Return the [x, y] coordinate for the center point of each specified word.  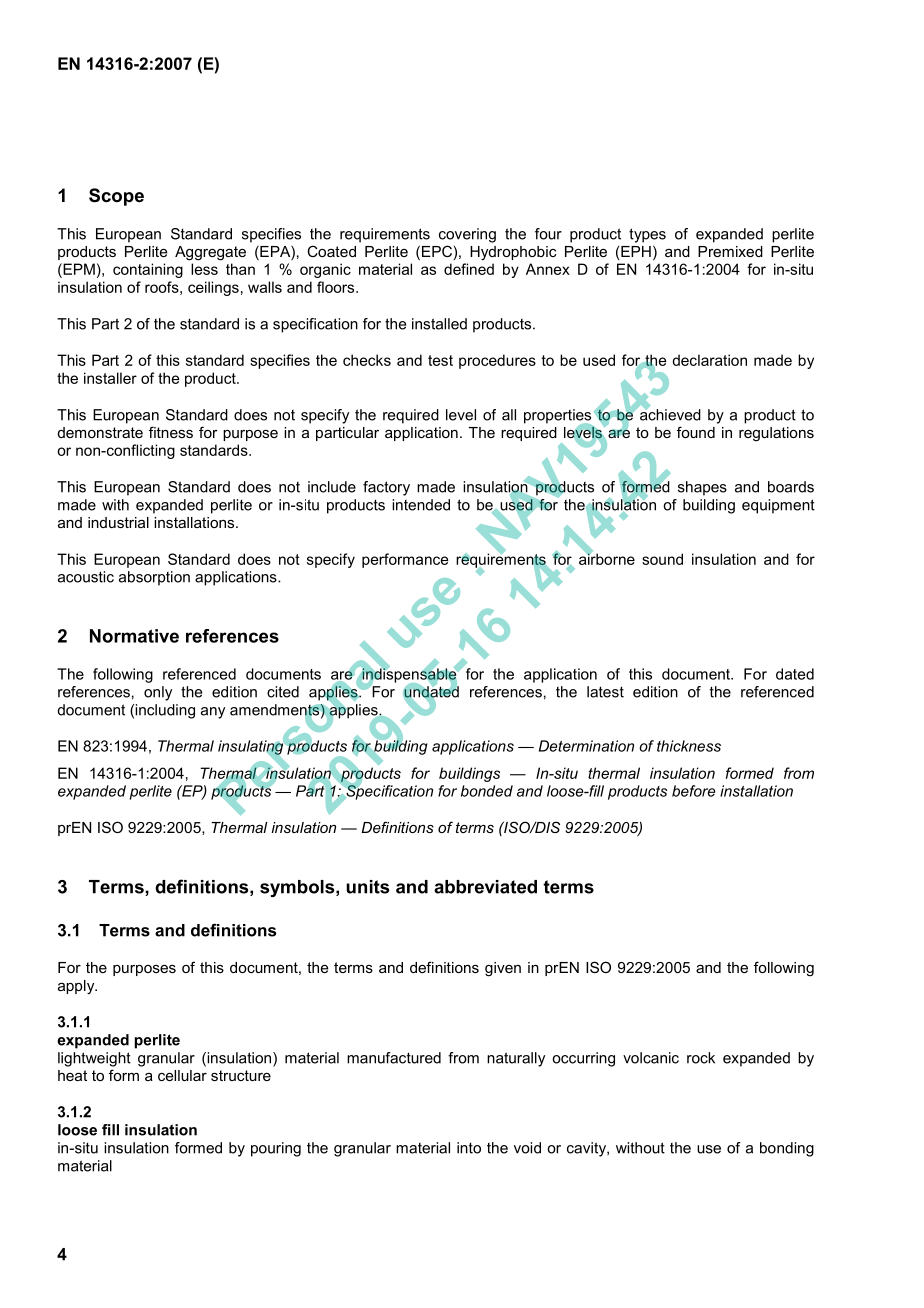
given [503, 969]
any [213, 713]
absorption [154, 578]
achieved [669, 414]
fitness [171, 432]
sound [662, 559]
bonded [487, 791]
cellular [182, 1075]
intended [421, 505]
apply [77, 987]
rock [701, 1058]
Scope [116, 197]
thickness [689, 746]
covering [467, 235]
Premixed [730, 251]
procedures [497, 361]
